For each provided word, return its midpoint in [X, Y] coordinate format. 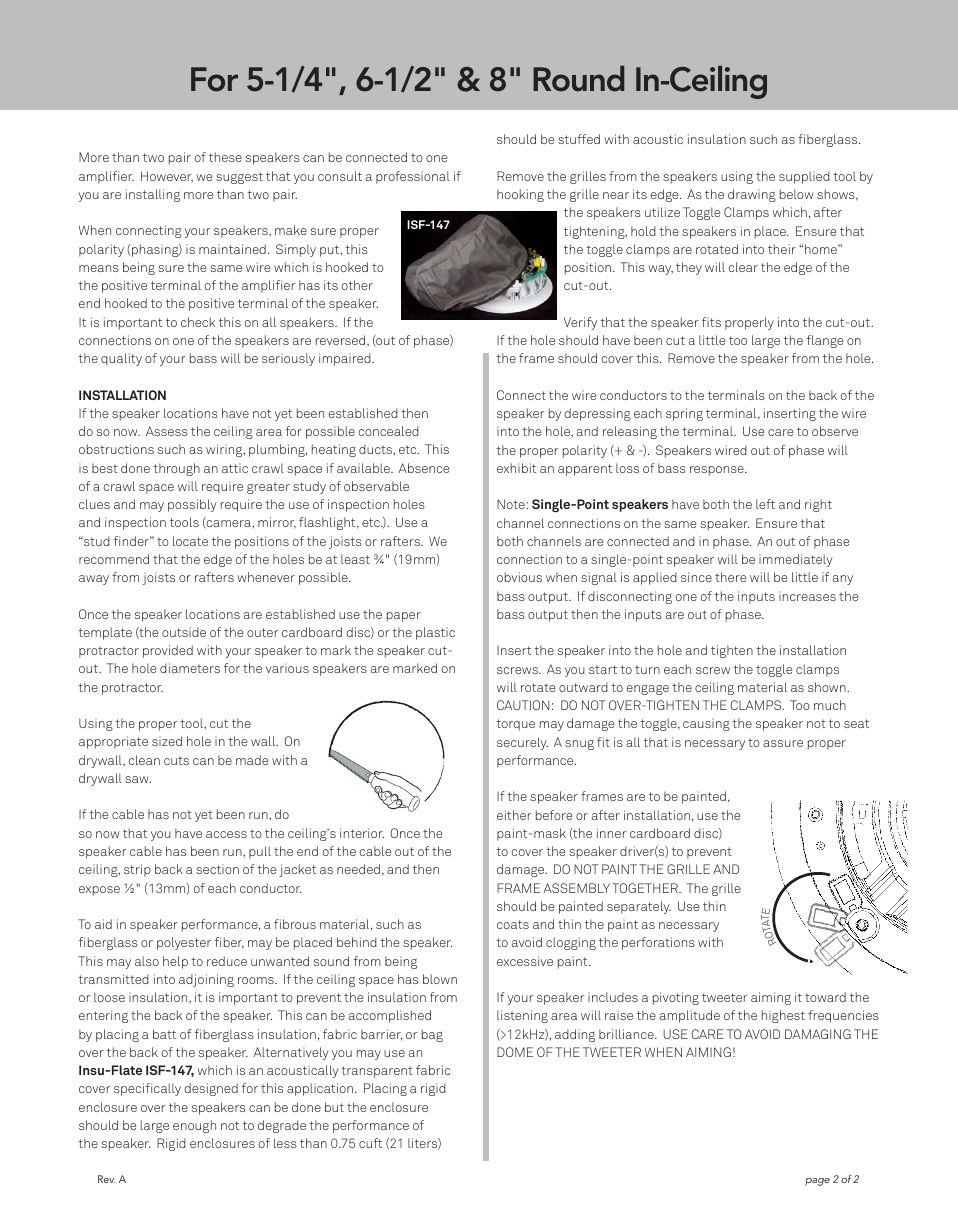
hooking [520, 195]
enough [194, 1126]
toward [825, 997]
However [167, 177]
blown [440, 979]
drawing [752, 195]
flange [825, 341]
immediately [796, 560]
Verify [580, 323]
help [175, 962]
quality [121, 359]
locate [190, 541]
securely [522, 743]
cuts [176, 761]
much [830, 705]
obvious [519, 577]
